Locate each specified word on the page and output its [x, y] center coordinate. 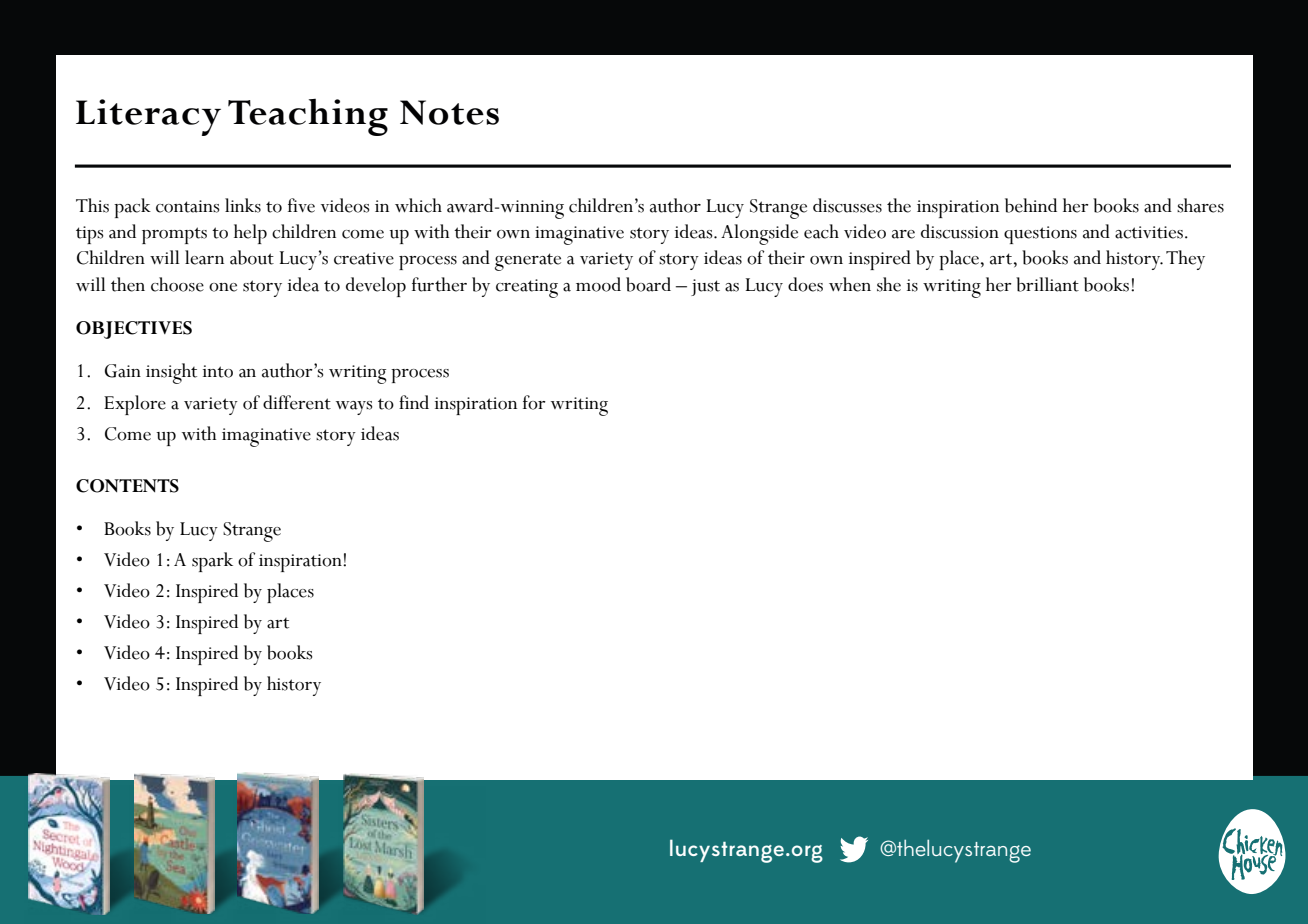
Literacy [148, 117]
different [297, 402]
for [534, 402]
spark [212, 562]
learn [204, 257]
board [648, 284]
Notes [449, 112]
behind [1031, 205]
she [889, 284]
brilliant [1047, 284]
